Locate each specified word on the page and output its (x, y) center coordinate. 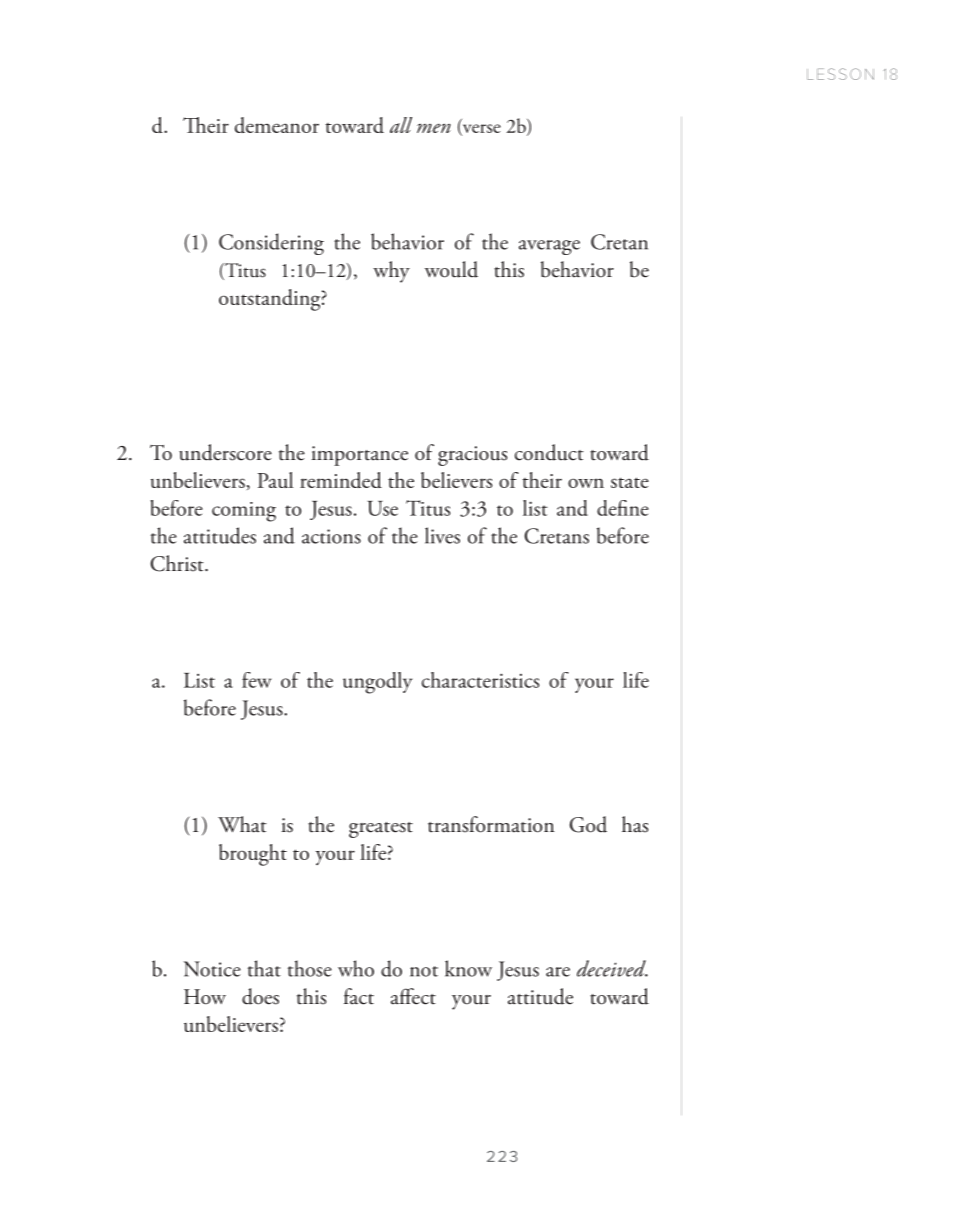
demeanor (277, 125)
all (401, 125)
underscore (225, 452)
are (558, 972)
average (549, 247)
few (256, 680)
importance (359, 456)
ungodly (377, 683)
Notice (212, 969)
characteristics (480, 680)
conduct (549, 452)
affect (413, 996)
